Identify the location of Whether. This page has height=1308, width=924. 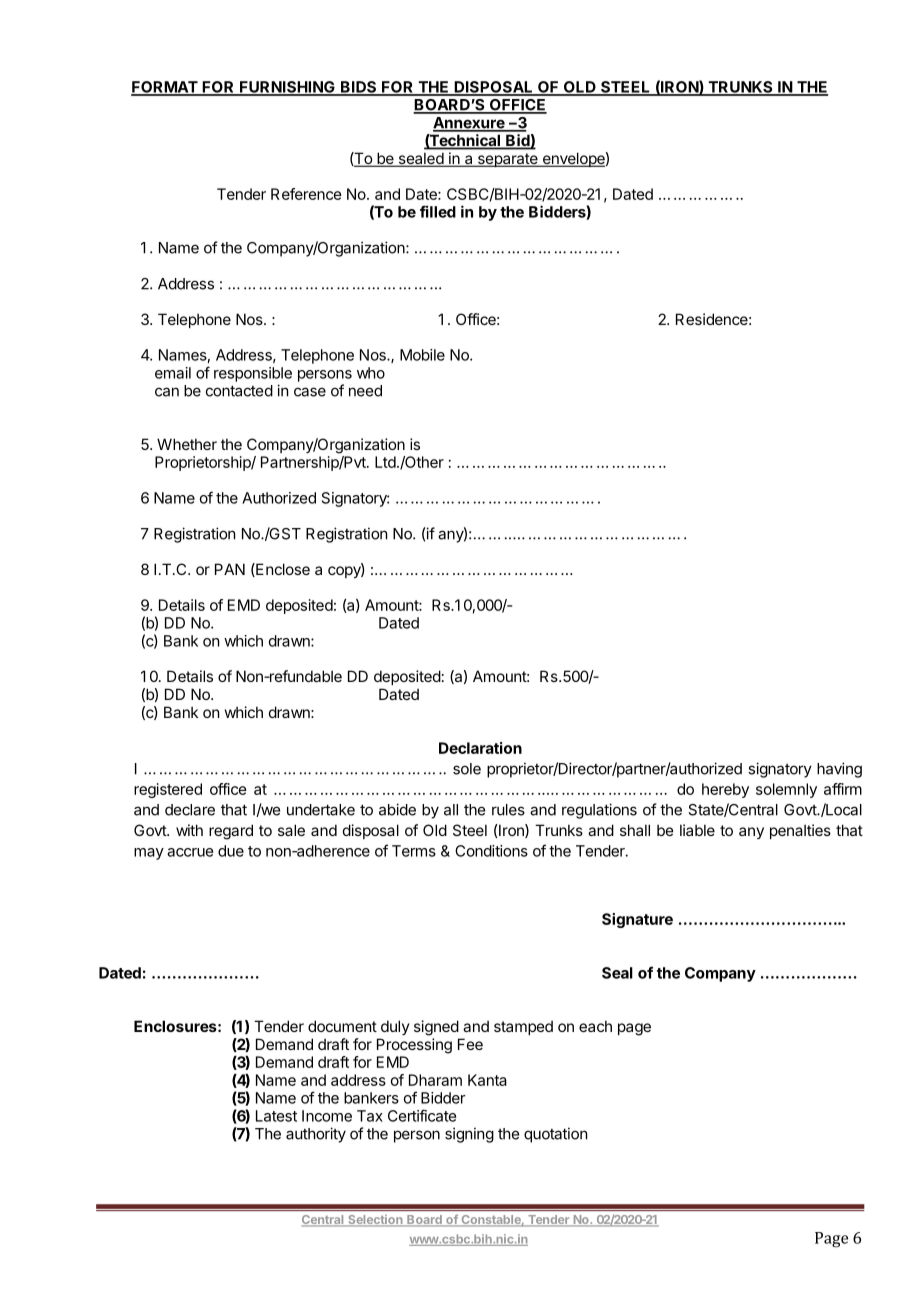
(187, 444).
